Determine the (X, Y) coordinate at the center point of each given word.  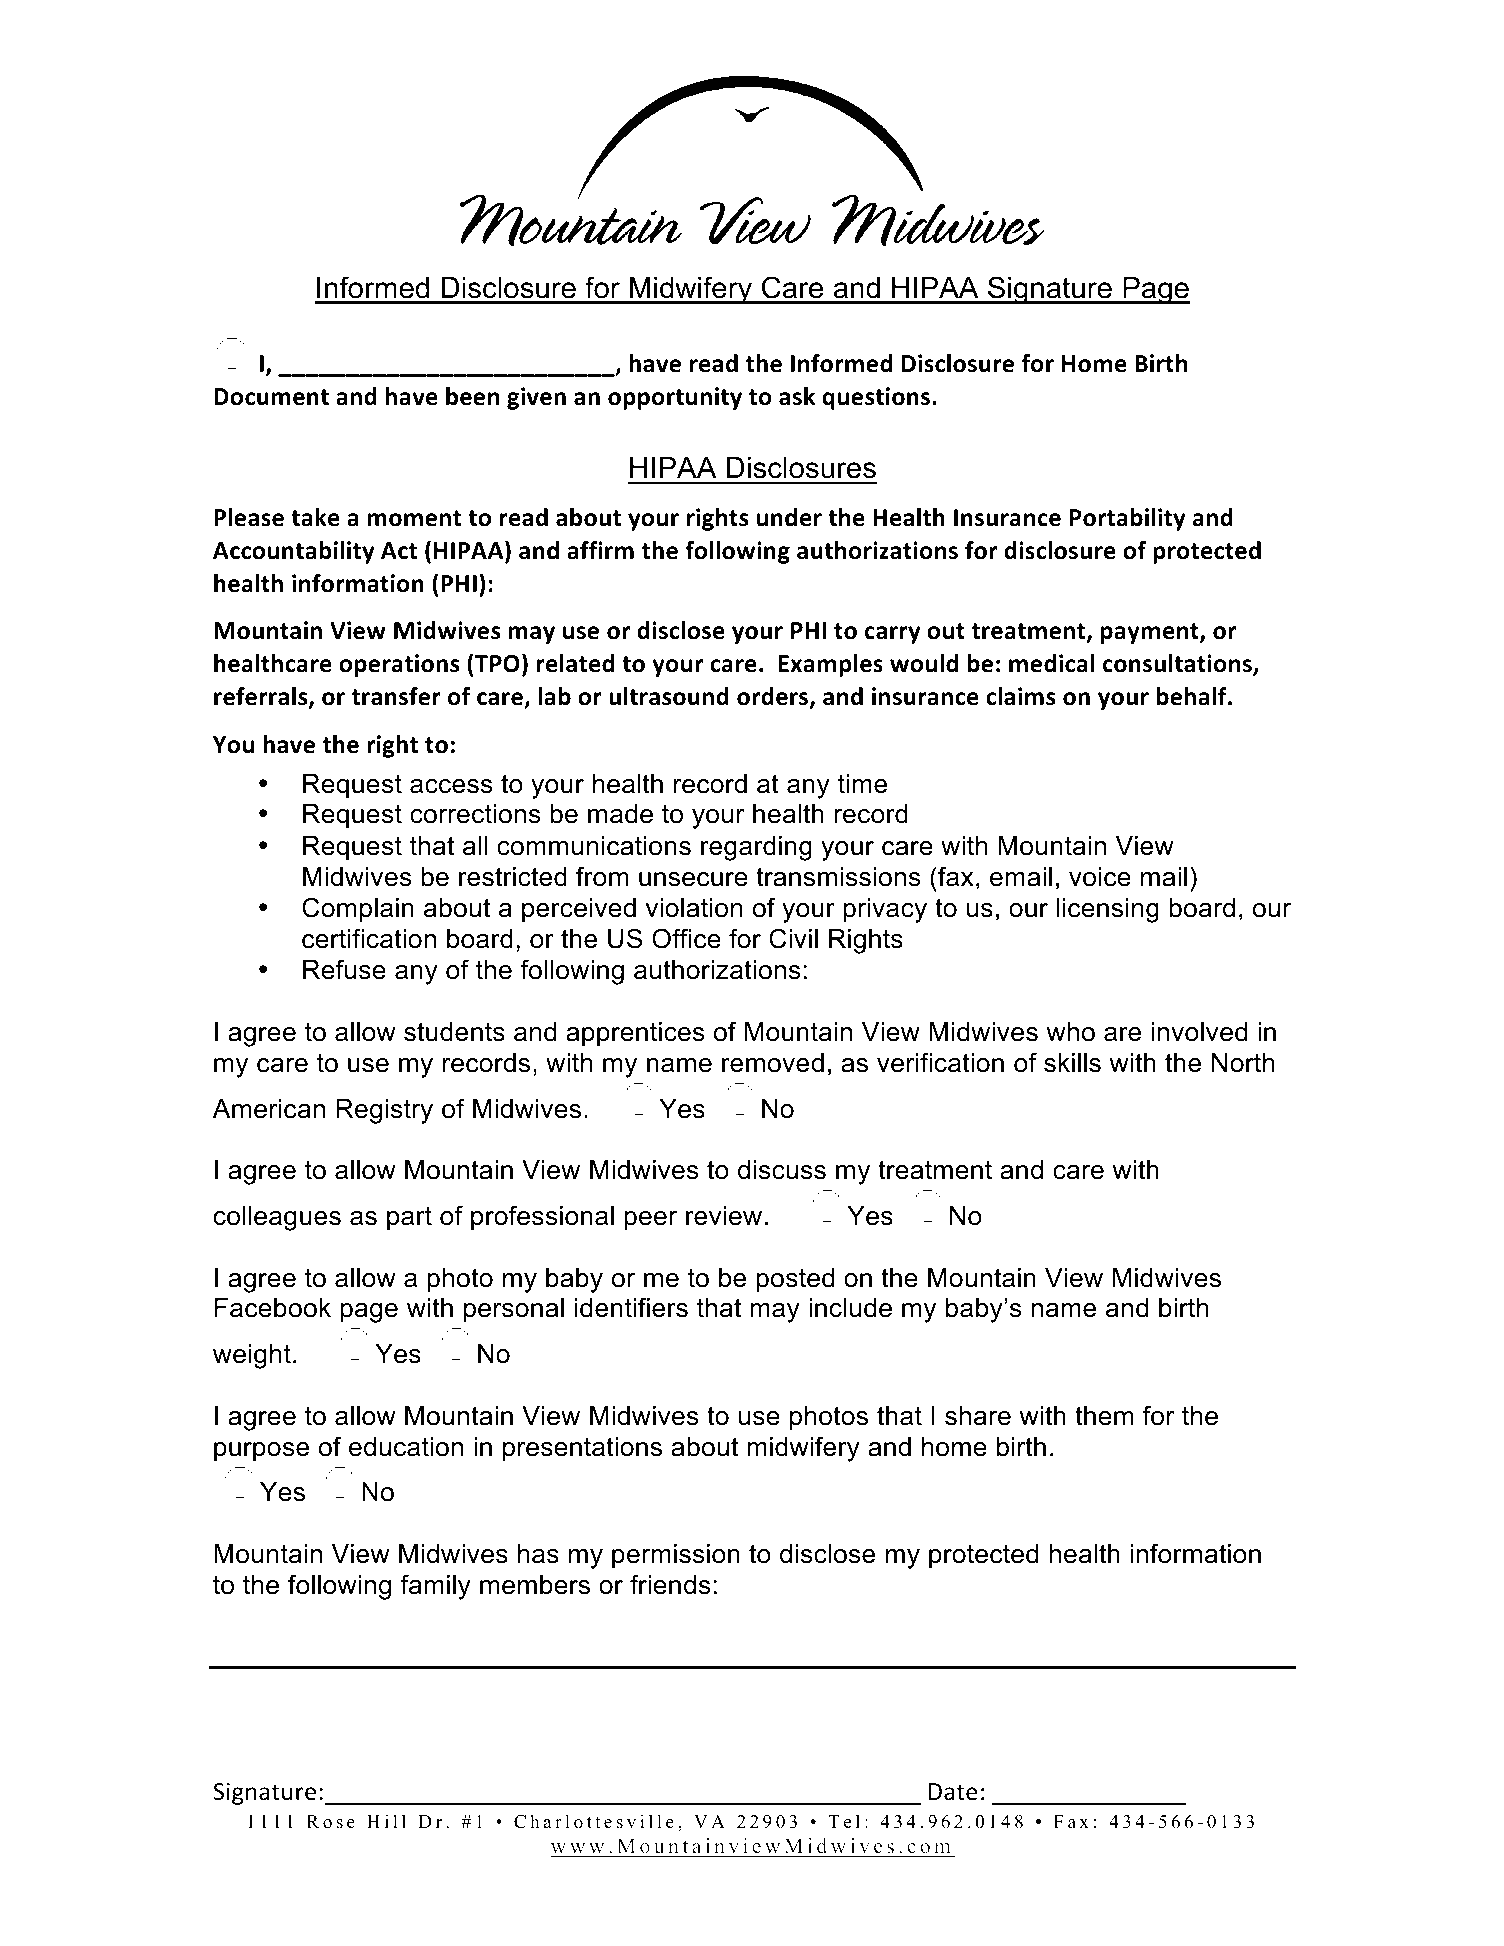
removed (773, 1063)
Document (271, 397)
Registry (384, 1111)
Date (953, 1792)
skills (1072, 1063)
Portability (1128, 519)
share (978, 1416)
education (406, 1447)
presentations (582, 1449)
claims (1021, 696)
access (451, 786)
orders (774, 697)
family (435, 1587)
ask (797, 396)
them (1104, 1416)
